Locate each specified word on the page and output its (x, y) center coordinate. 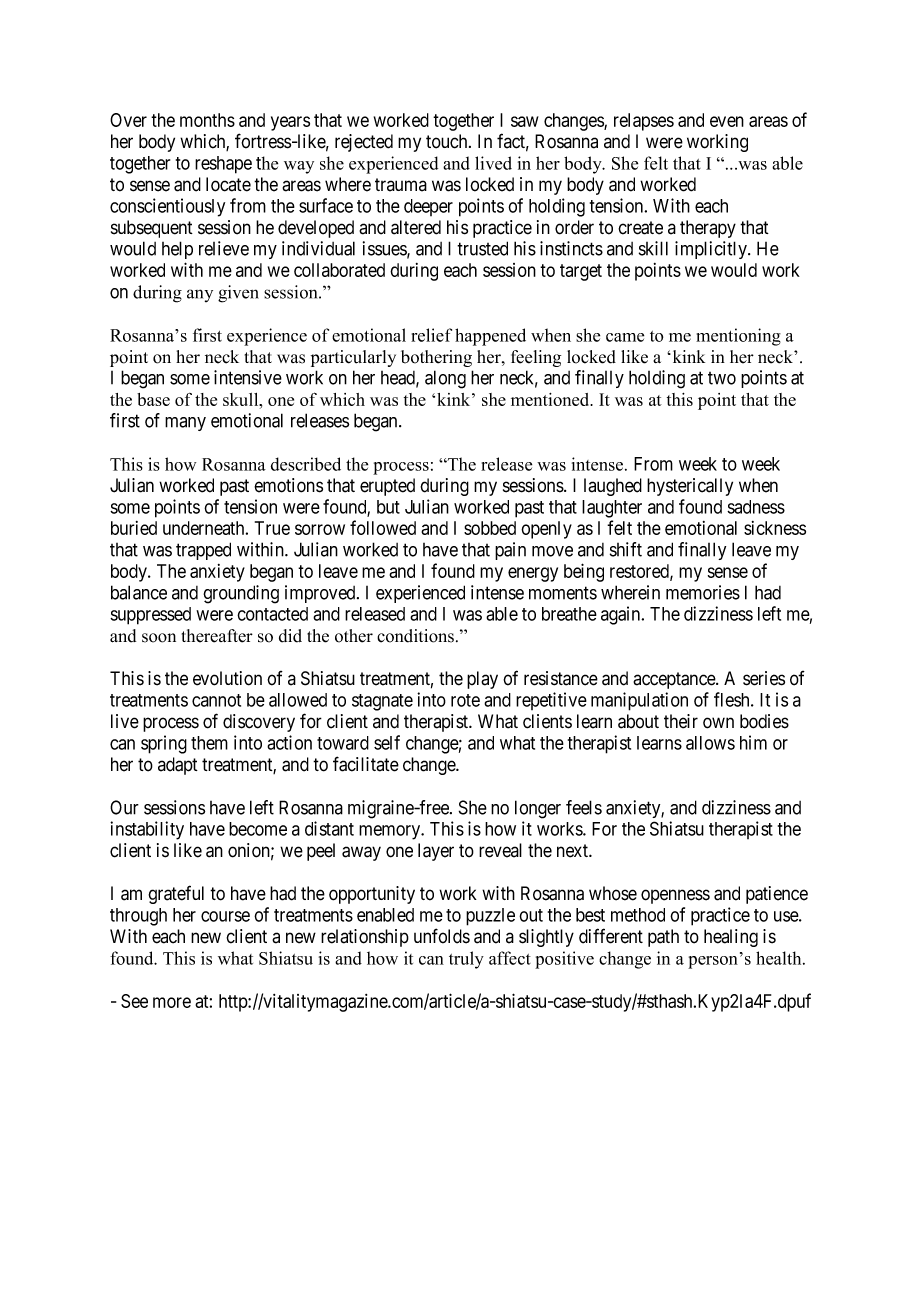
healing (731, 938)
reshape (223, 165)
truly (466, 960)
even (727, 121)
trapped (203, 551)
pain (510, 551)
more (172, 1002)
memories (703, 592)
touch (448, 141)
